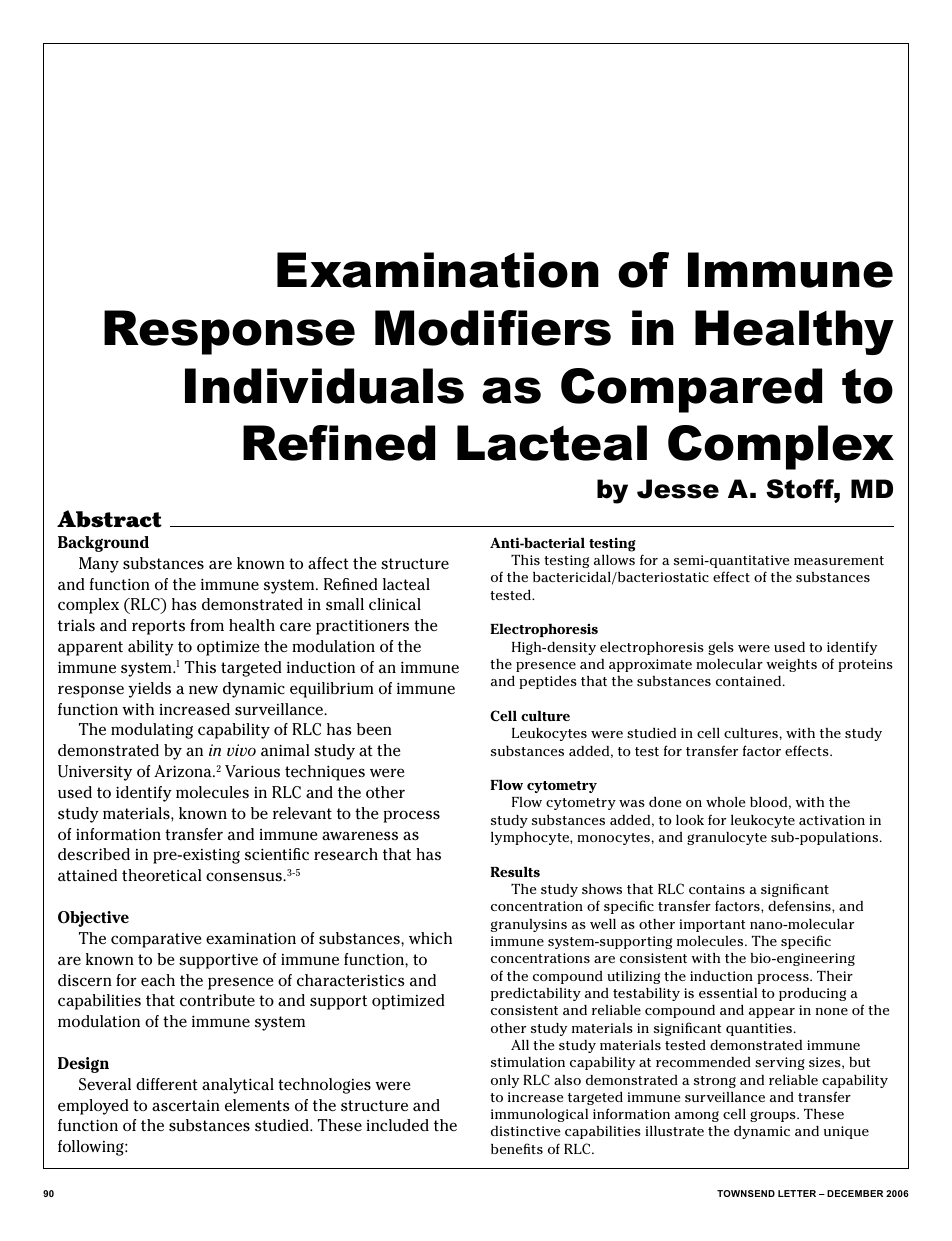 The height and width of the document is (1241, 952). I want to click on Jesse, so click(678, 489).
